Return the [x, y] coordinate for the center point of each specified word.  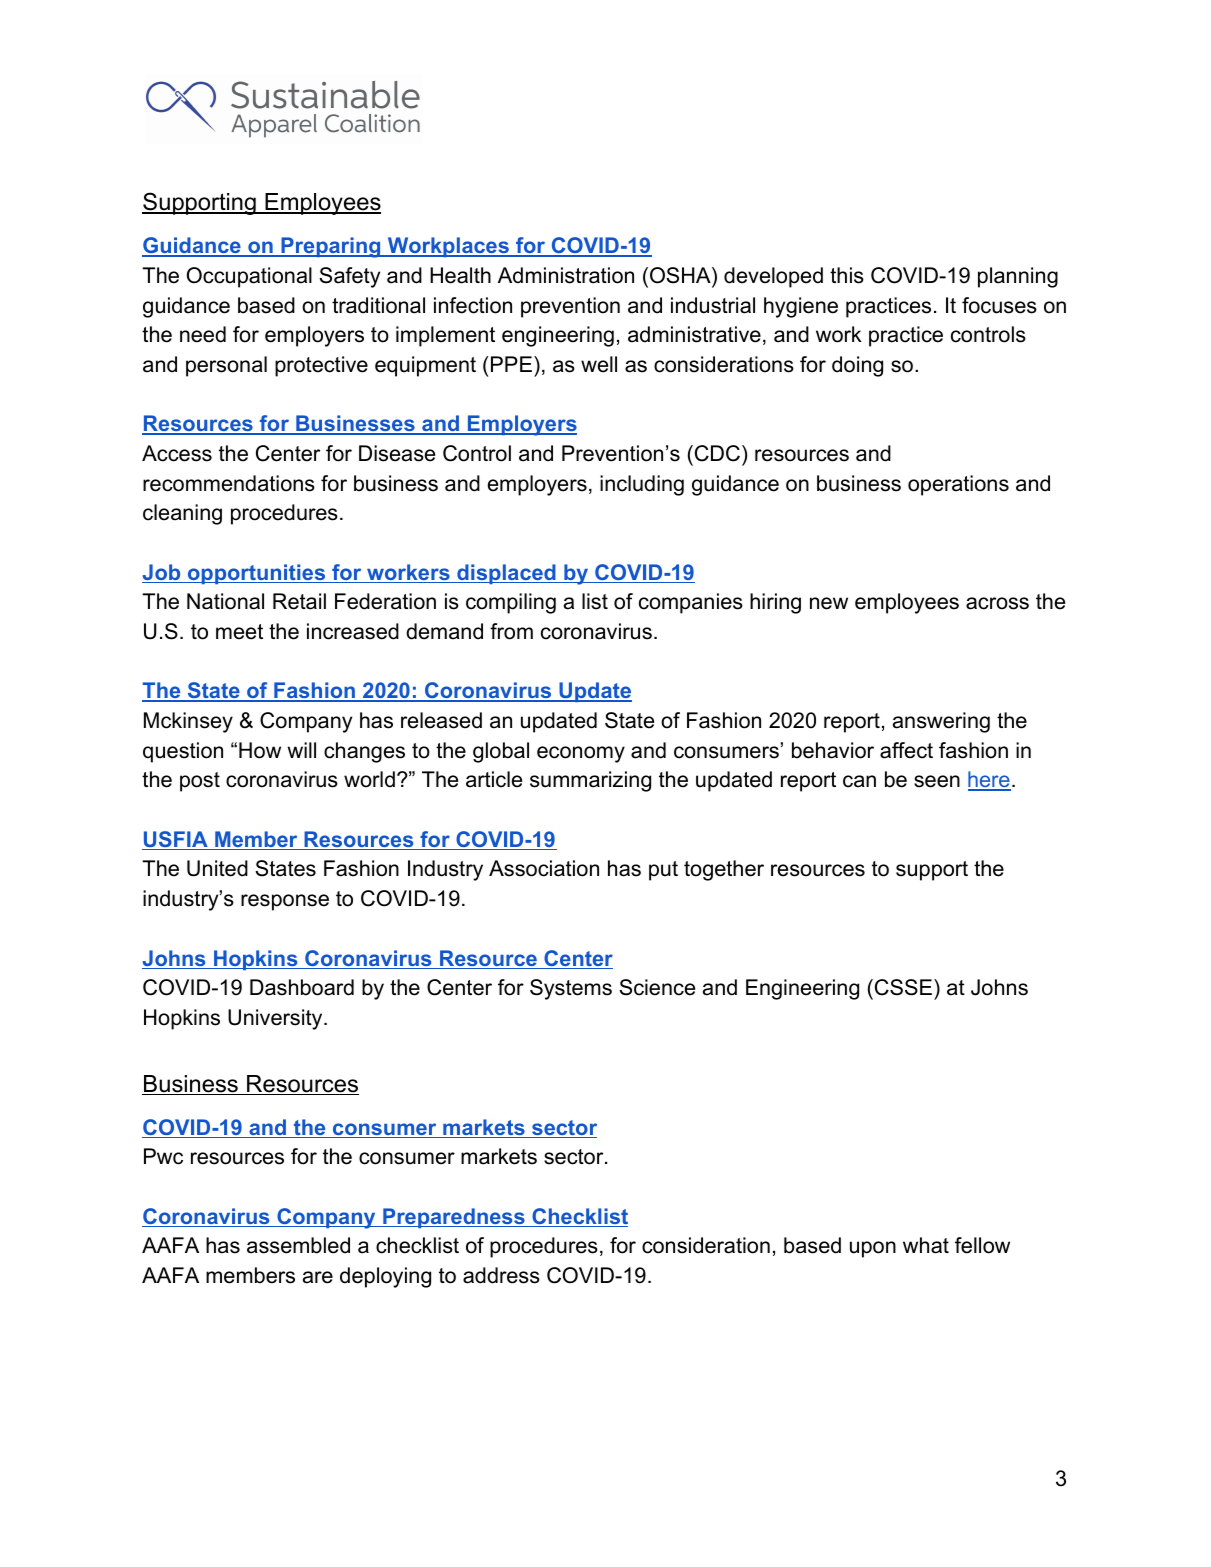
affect [906, 750]
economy [581, 754]
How [260, 750]
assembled [298, 1245]
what [926, 1245]
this [847, 275]
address [501, 1275]
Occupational [249, 277]
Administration [566, 275]
